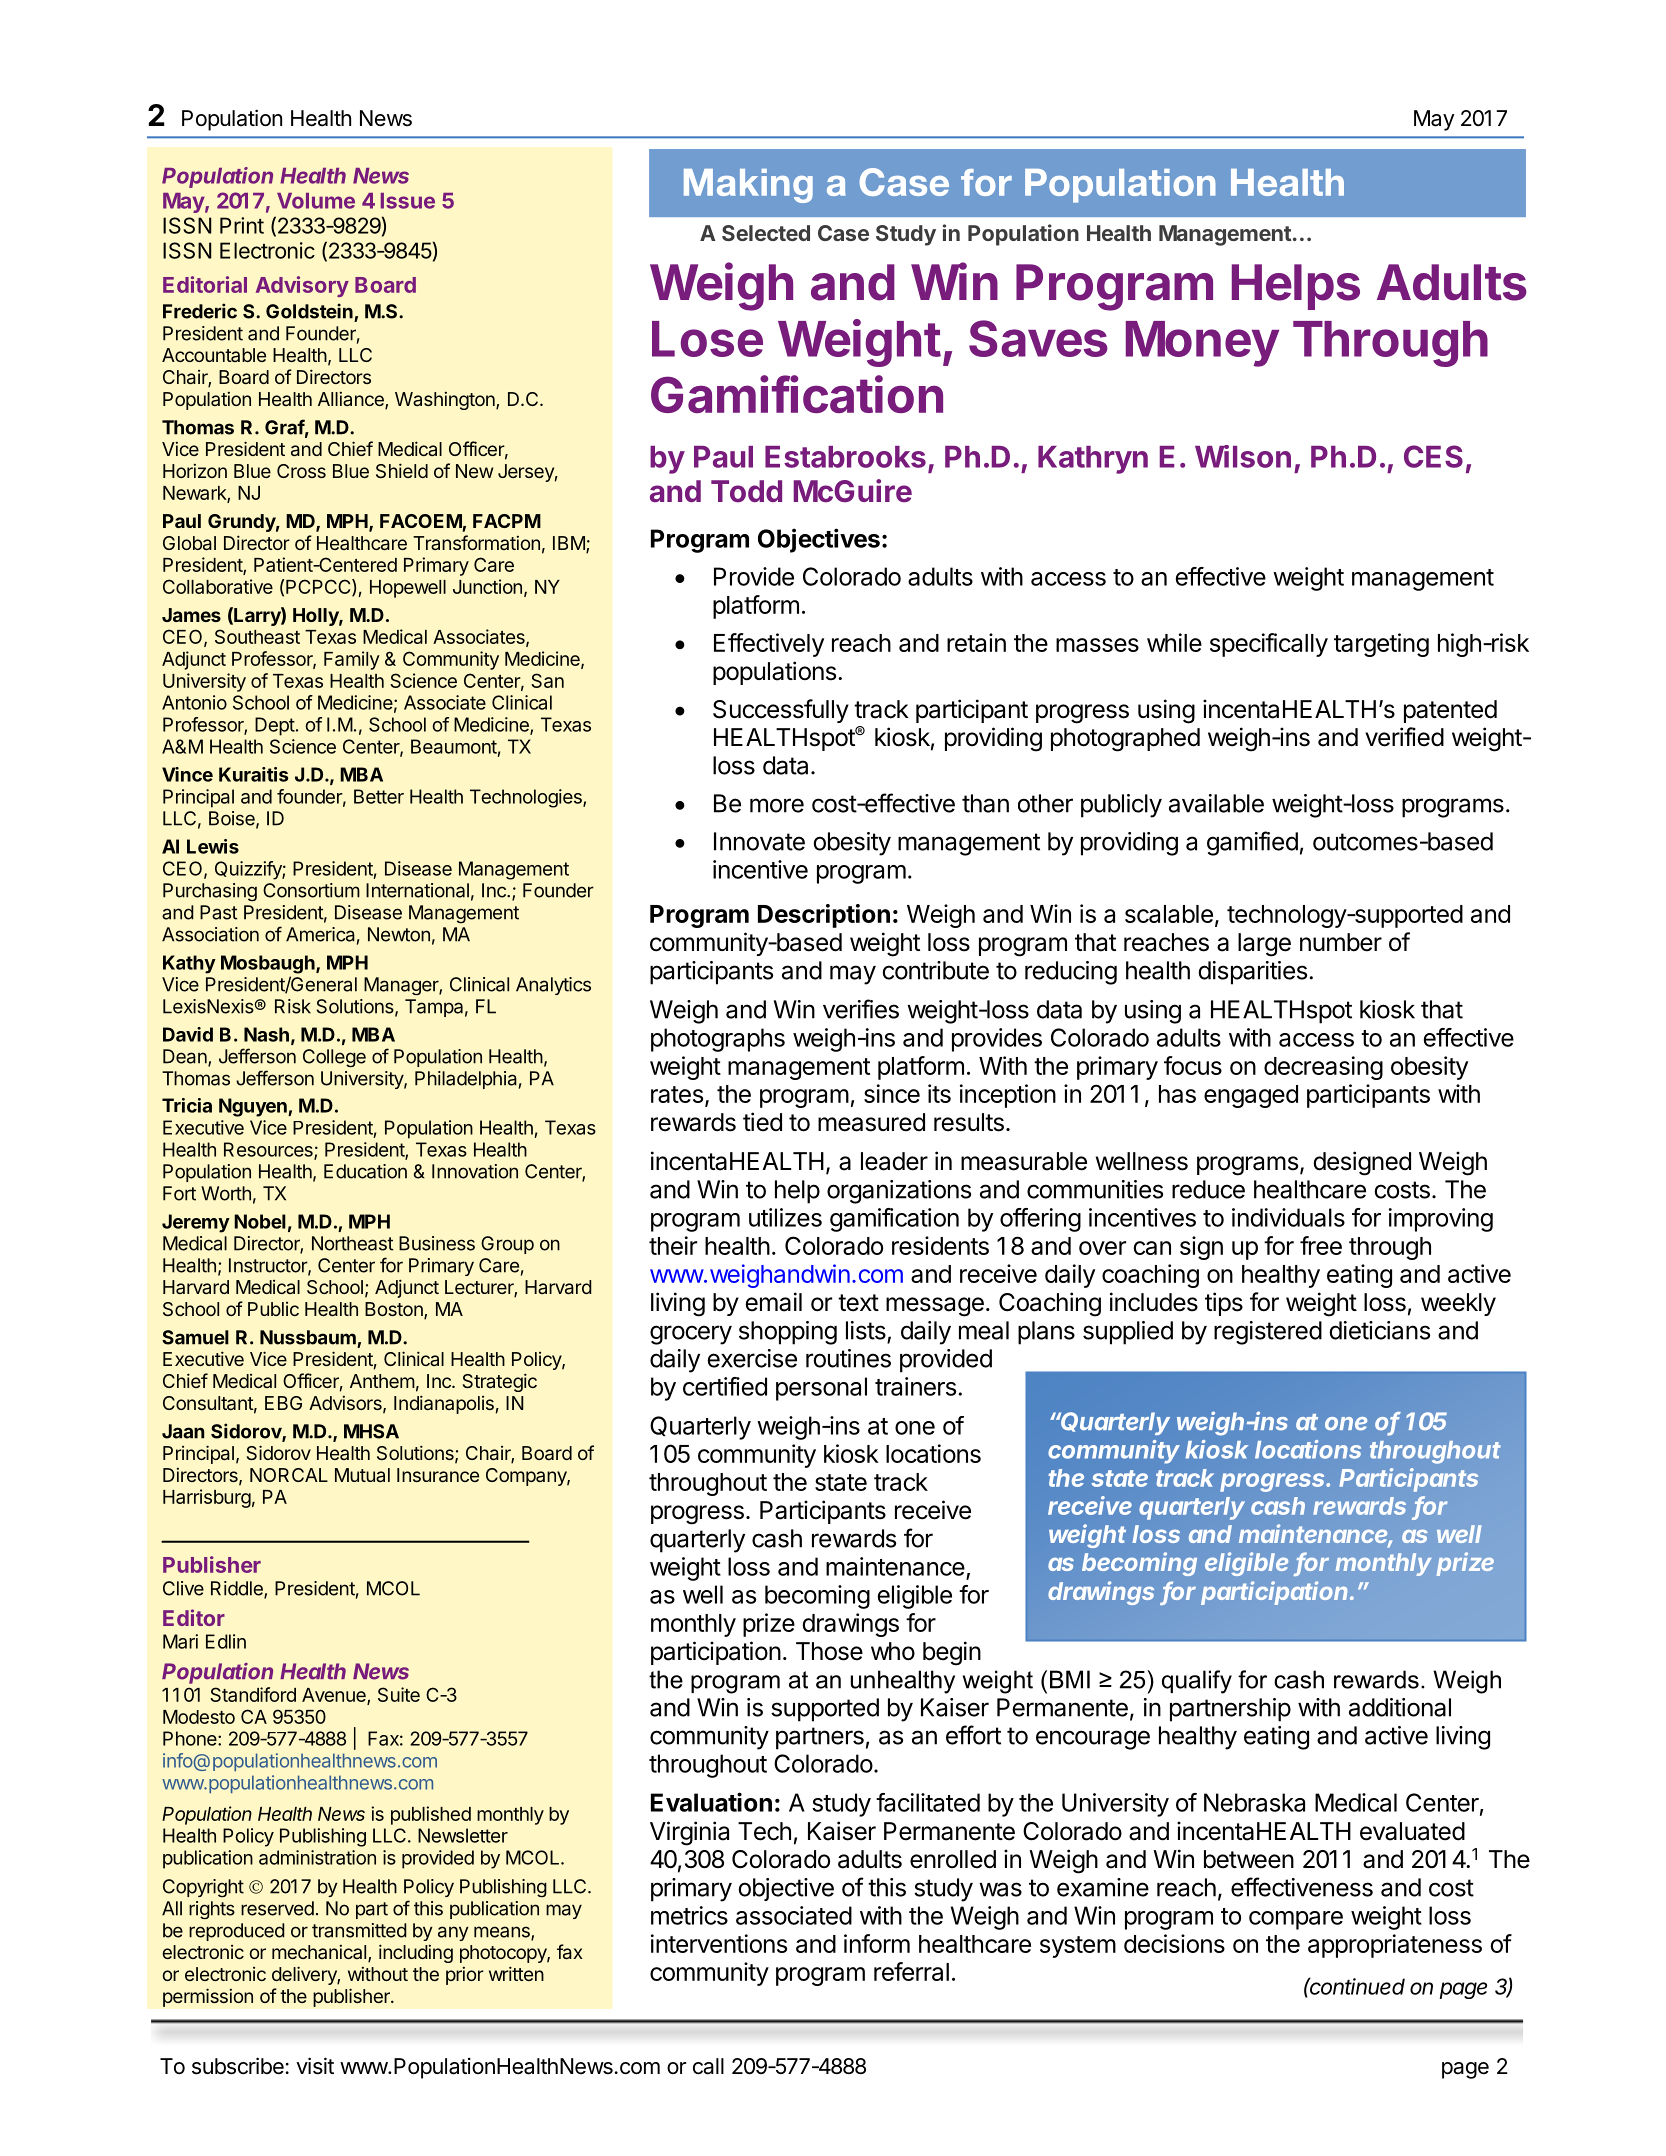 Image resolution: width=1666 pixels, height=2156 pixels. I want to click on Money, so click(1202, 344).
